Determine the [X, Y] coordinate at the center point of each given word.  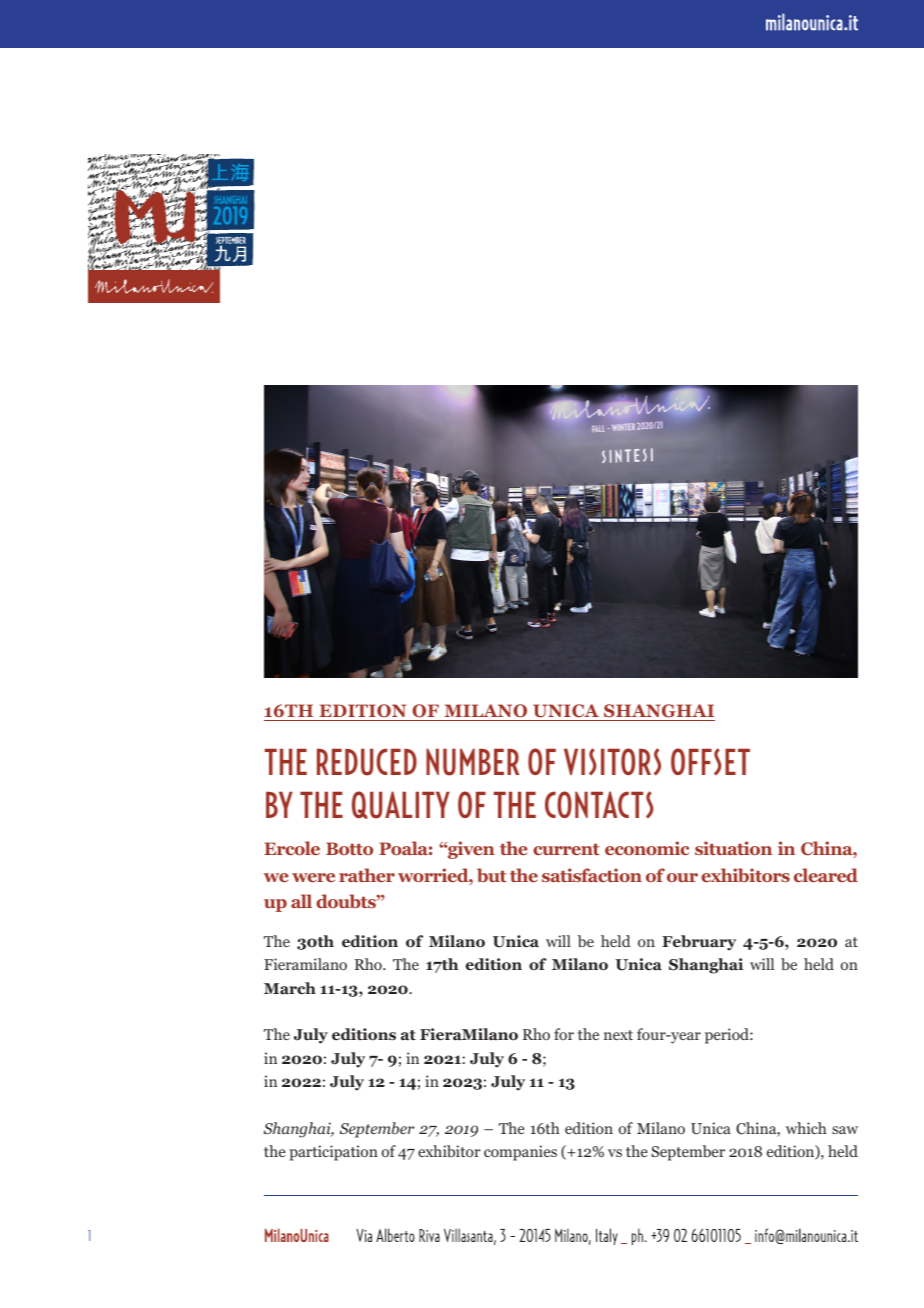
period [728, 1036]
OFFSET [710, 761]
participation [334, 1153]
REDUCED [367, 762]
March [290, 988]
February [699, 943]
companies [520, 1153]
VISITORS [612, 762]
